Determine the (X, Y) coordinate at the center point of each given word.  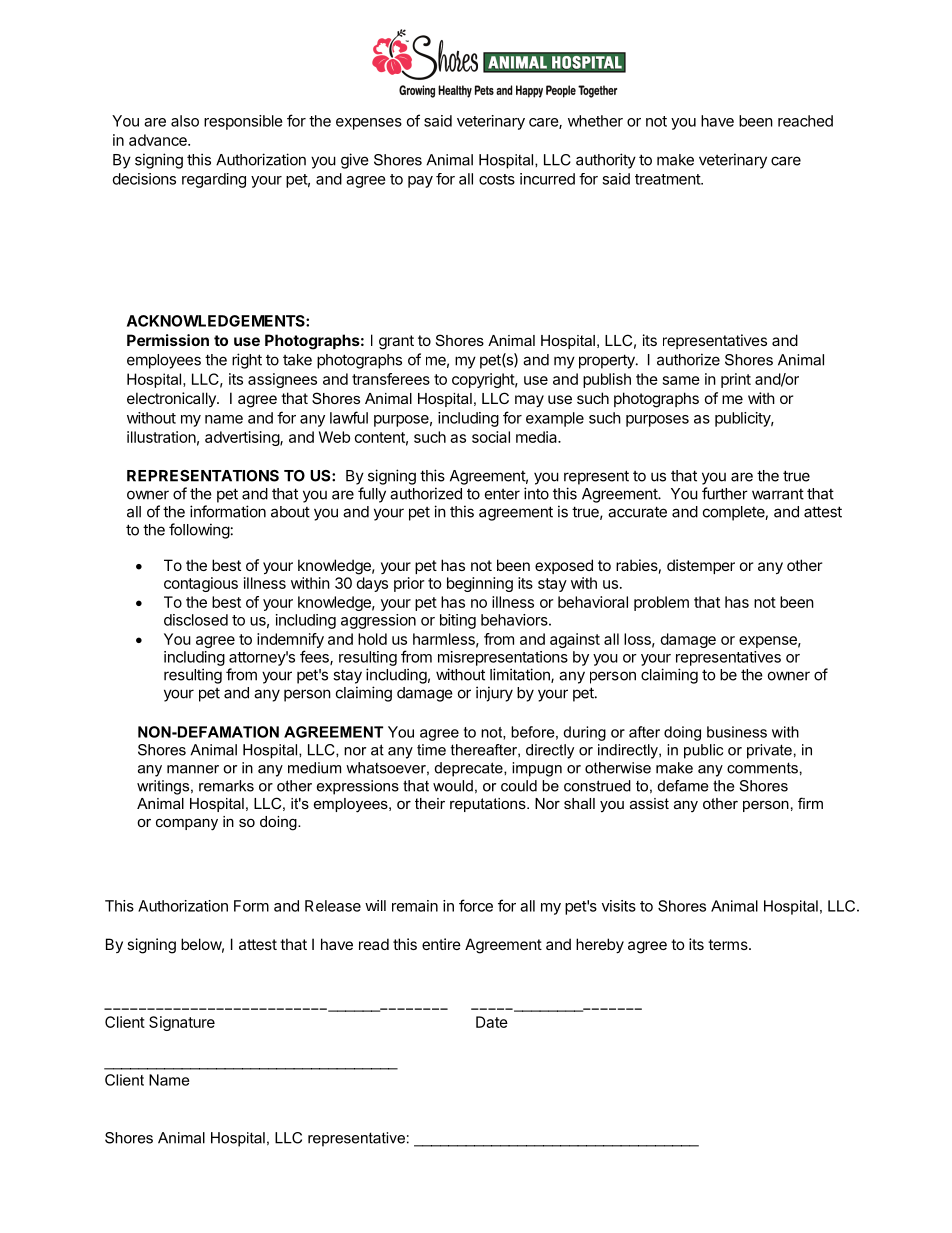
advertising (243, 438)
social (491, 437)
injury (494, 694)
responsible (243, 122)
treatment (668, 179)
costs (497, 179)
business (737, 732)
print (736, 380)
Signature (182, 1023)
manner (193, 769)
